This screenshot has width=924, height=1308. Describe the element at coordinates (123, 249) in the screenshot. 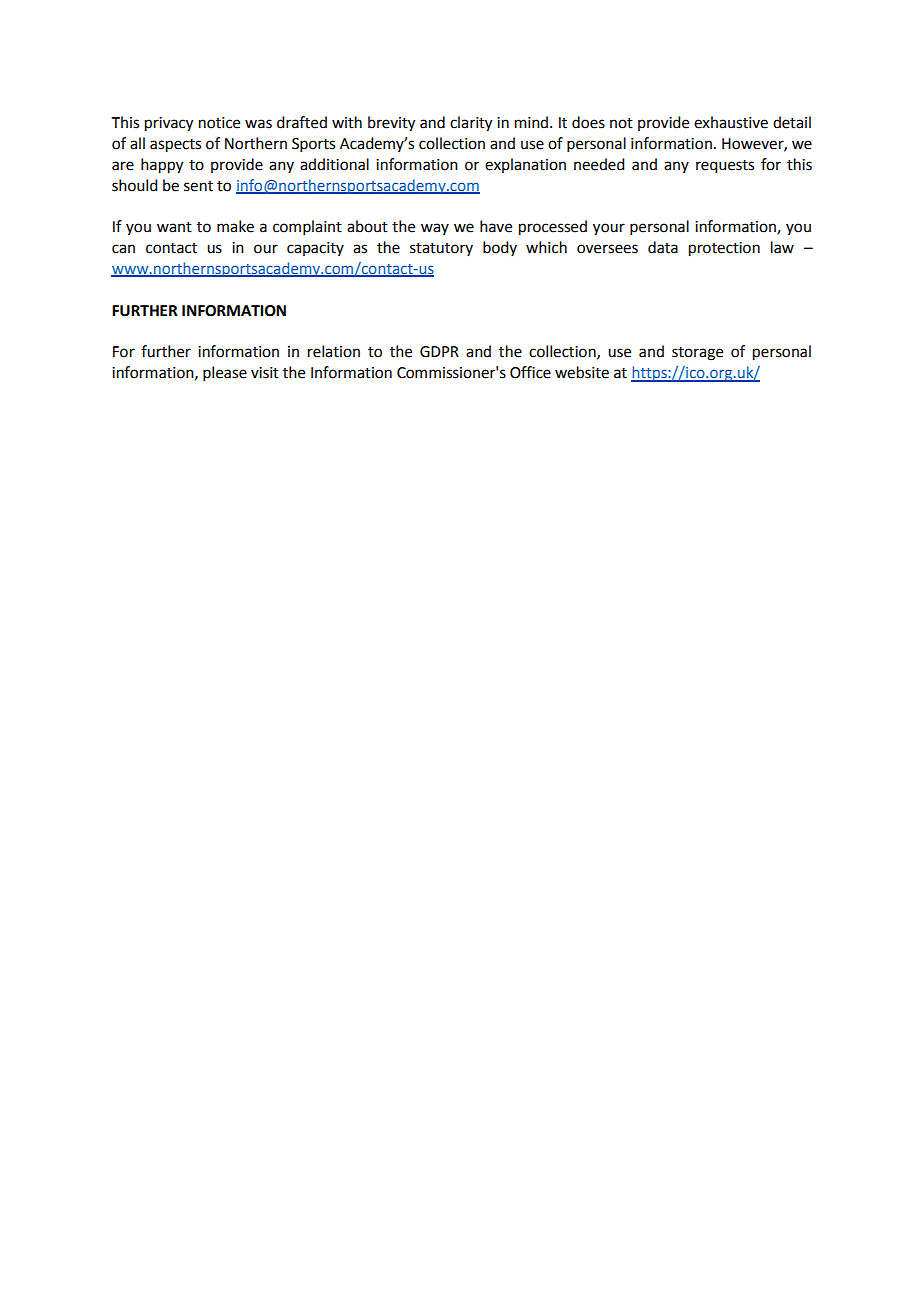

I see `can` at that location.
